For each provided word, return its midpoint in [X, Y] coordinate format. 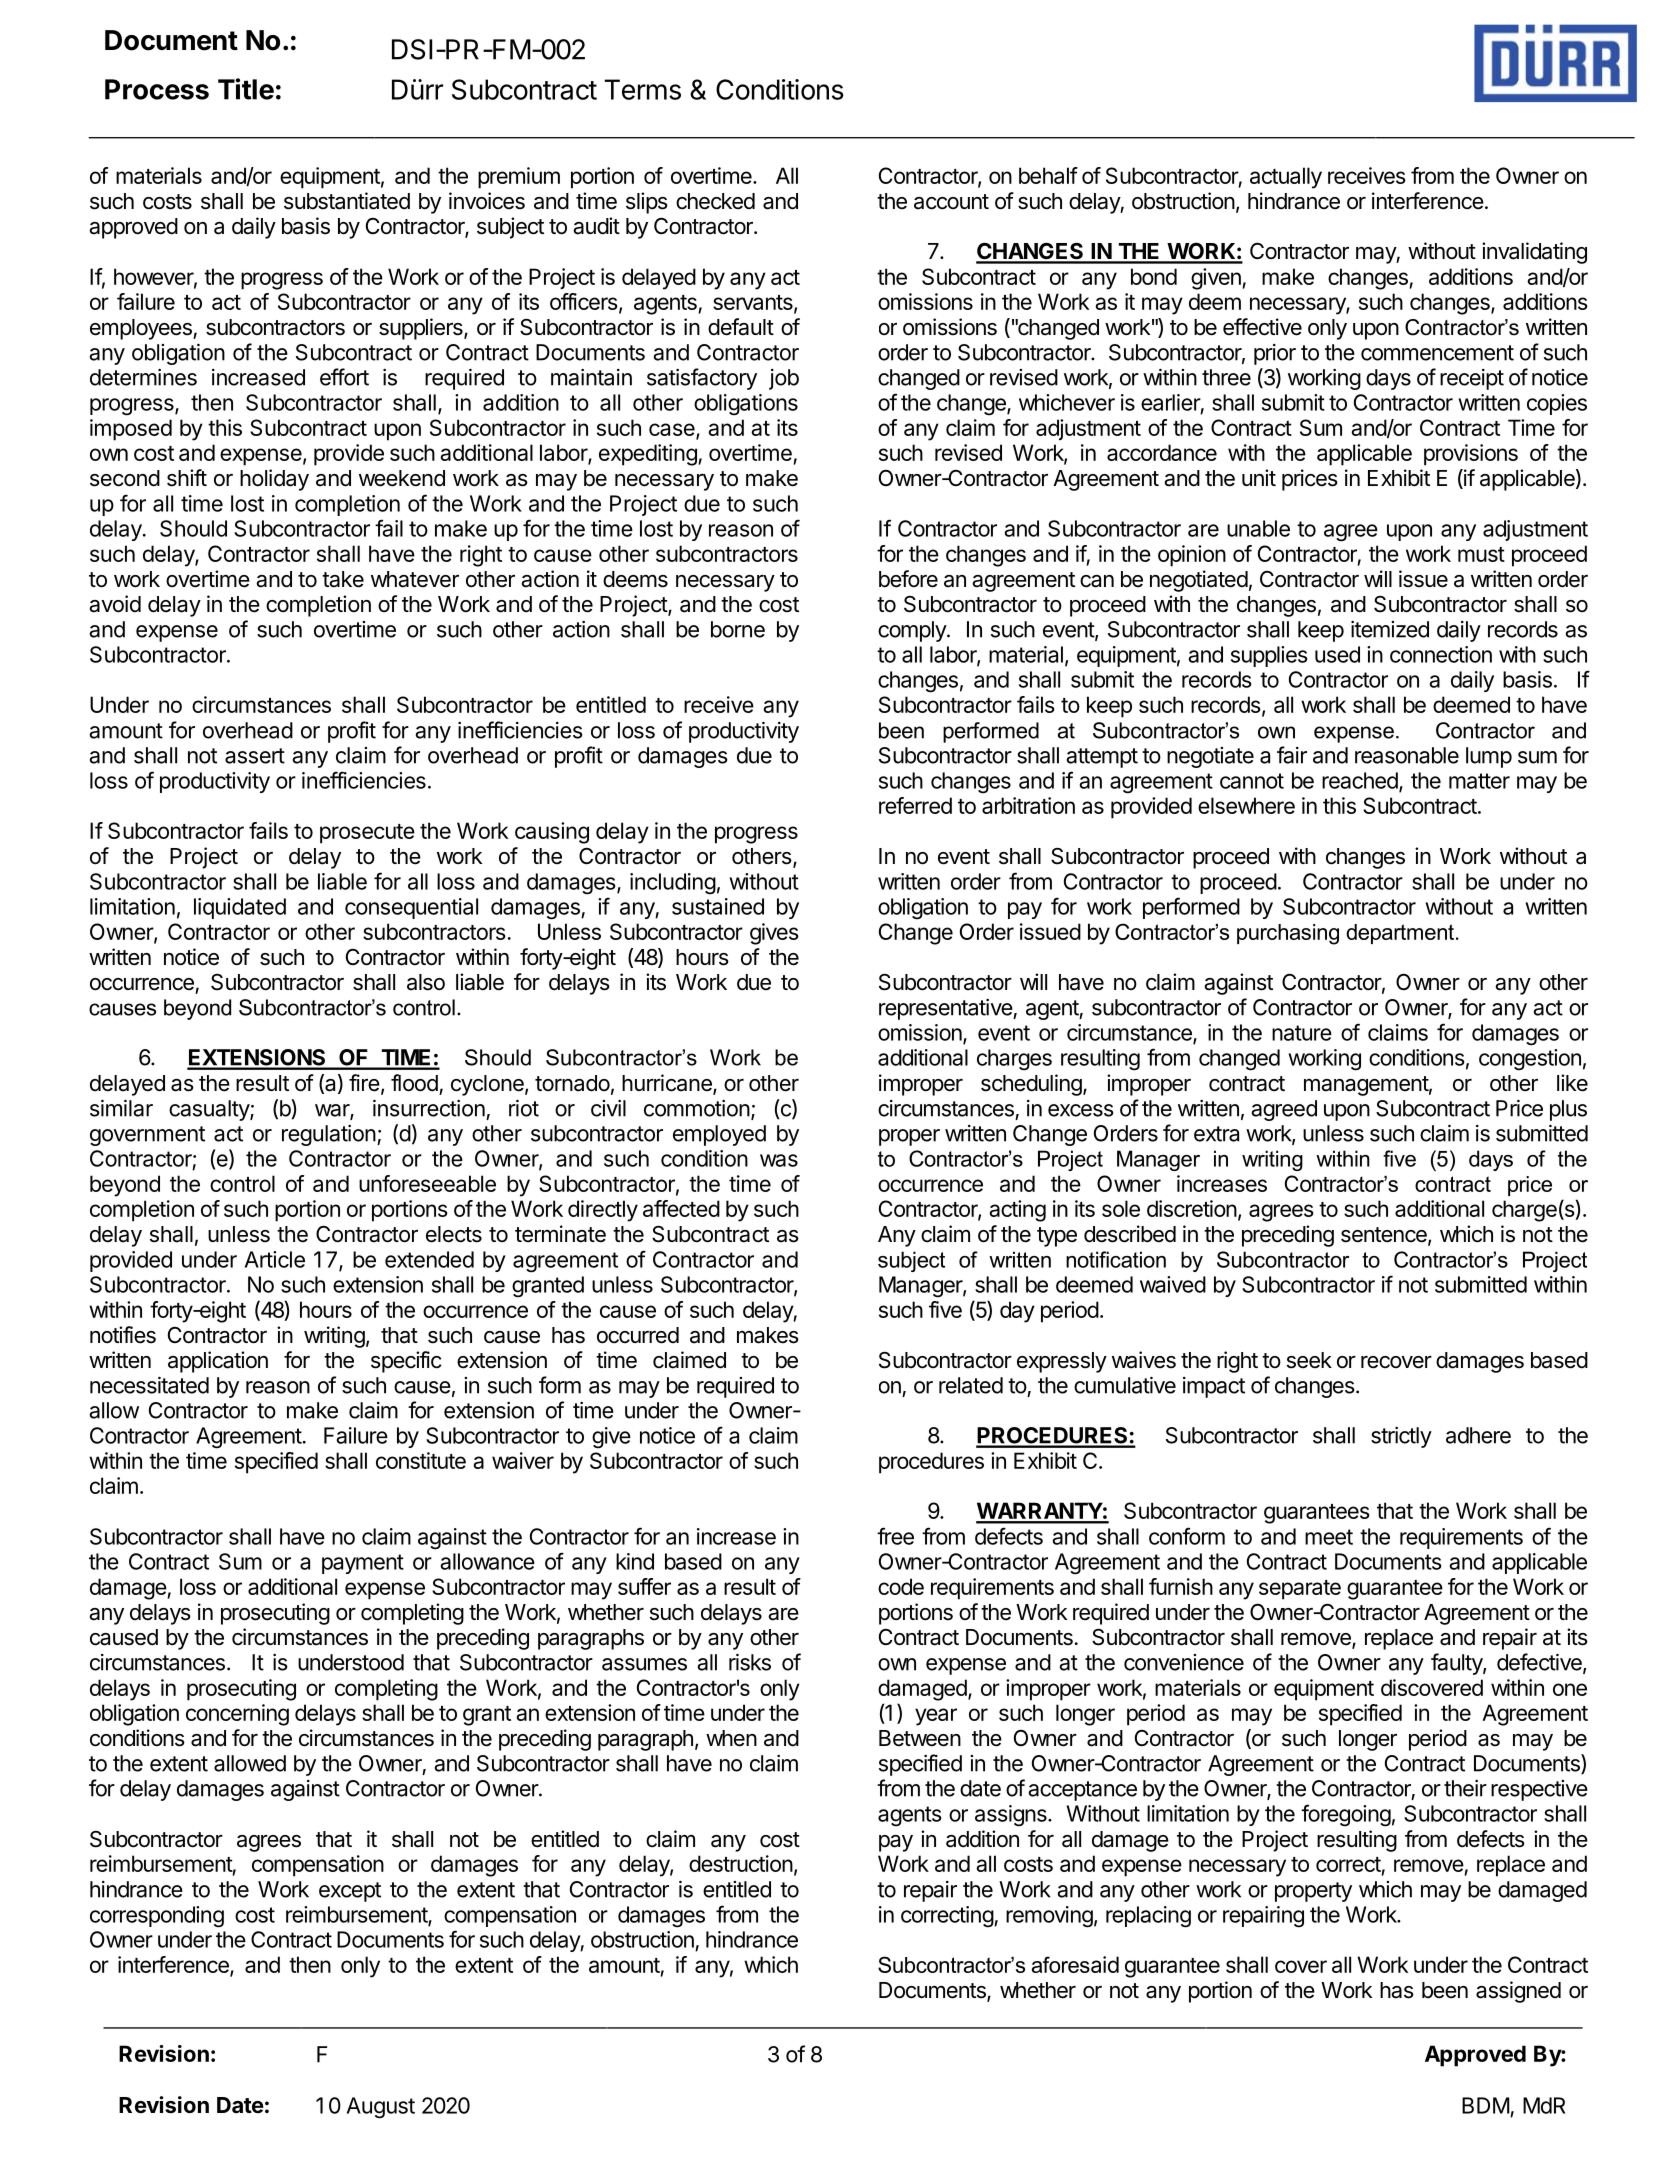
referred [915, 805]
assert [255, 756]
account [951, 202]
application [218, 1362]
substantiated [347, 201]
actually [1286, 178]
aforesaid [1075, 1964]
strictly [1401, 1437]
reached [1361, 781]
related [971, 1385]
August [381, 2108]
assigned [1518, 1992]
